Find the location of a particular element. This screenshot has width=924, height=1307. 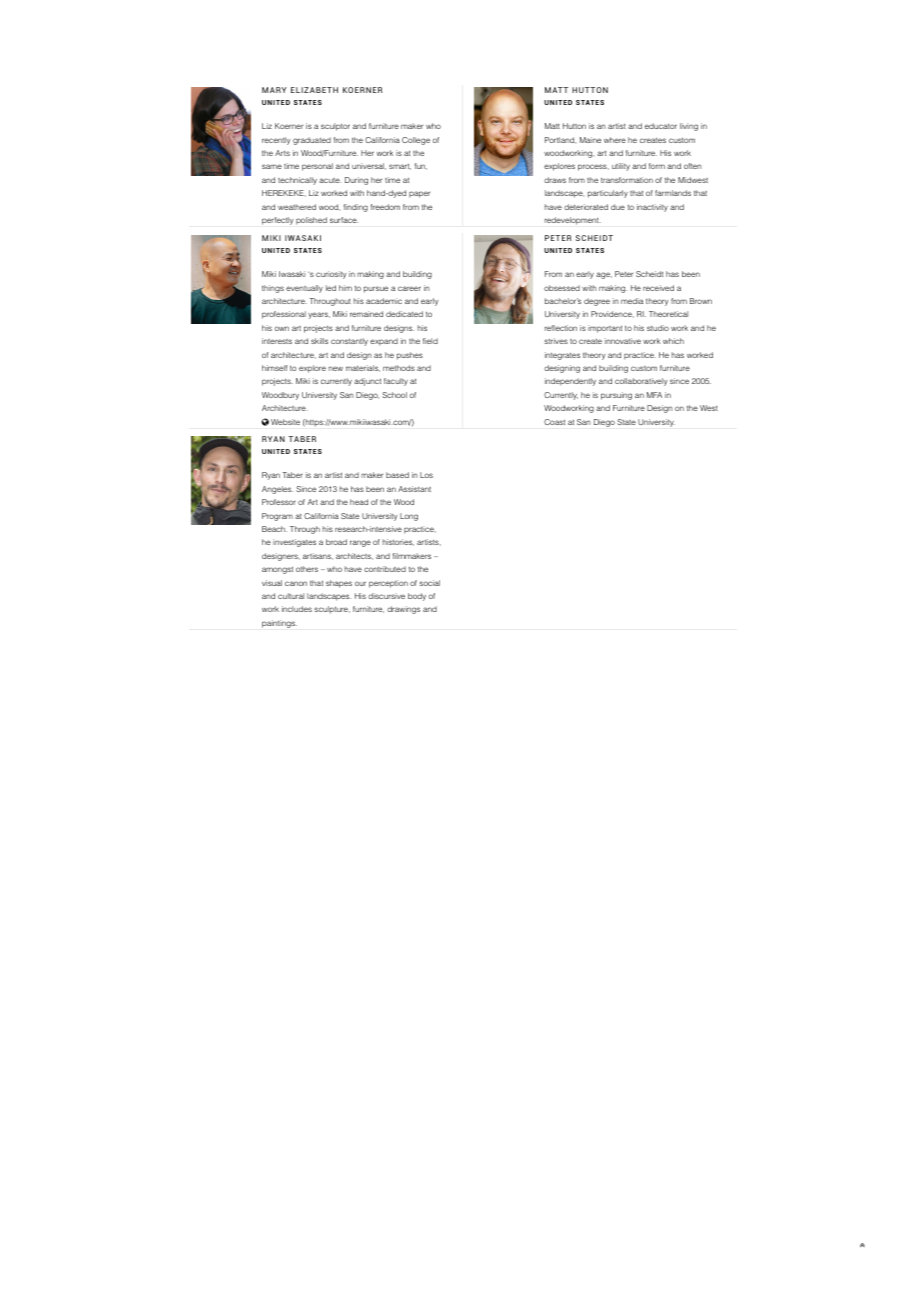

includes is located at coordinates (297, 609).
